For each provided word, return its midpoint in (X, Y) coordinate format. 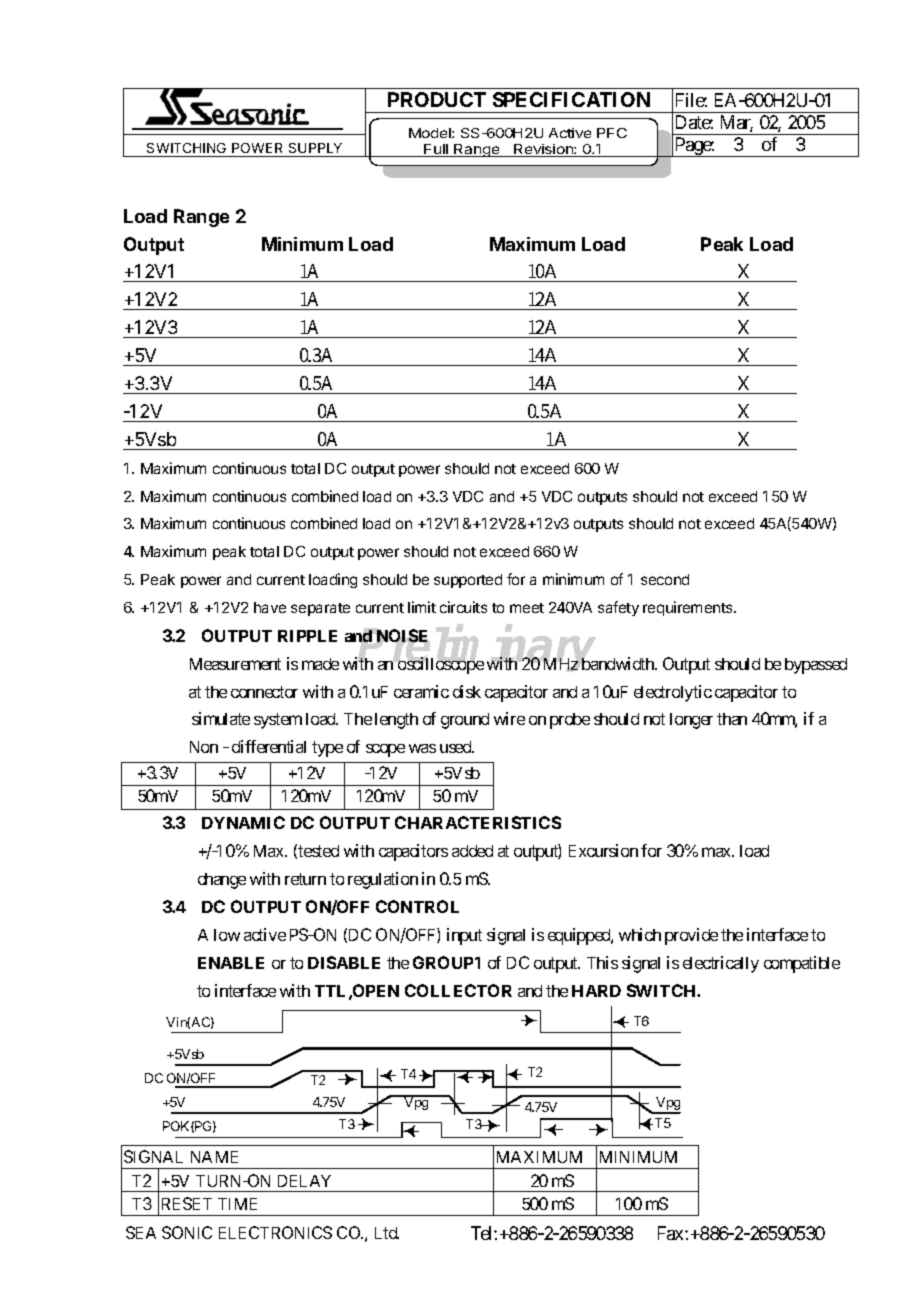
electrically (721, 964)
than (732, 719)
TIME (237, 1204)
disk (467, 691)
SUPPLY (315, 148)
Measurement (235, 664)
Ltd (387, 1233)
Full (437, 150)
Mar (737, 123)
